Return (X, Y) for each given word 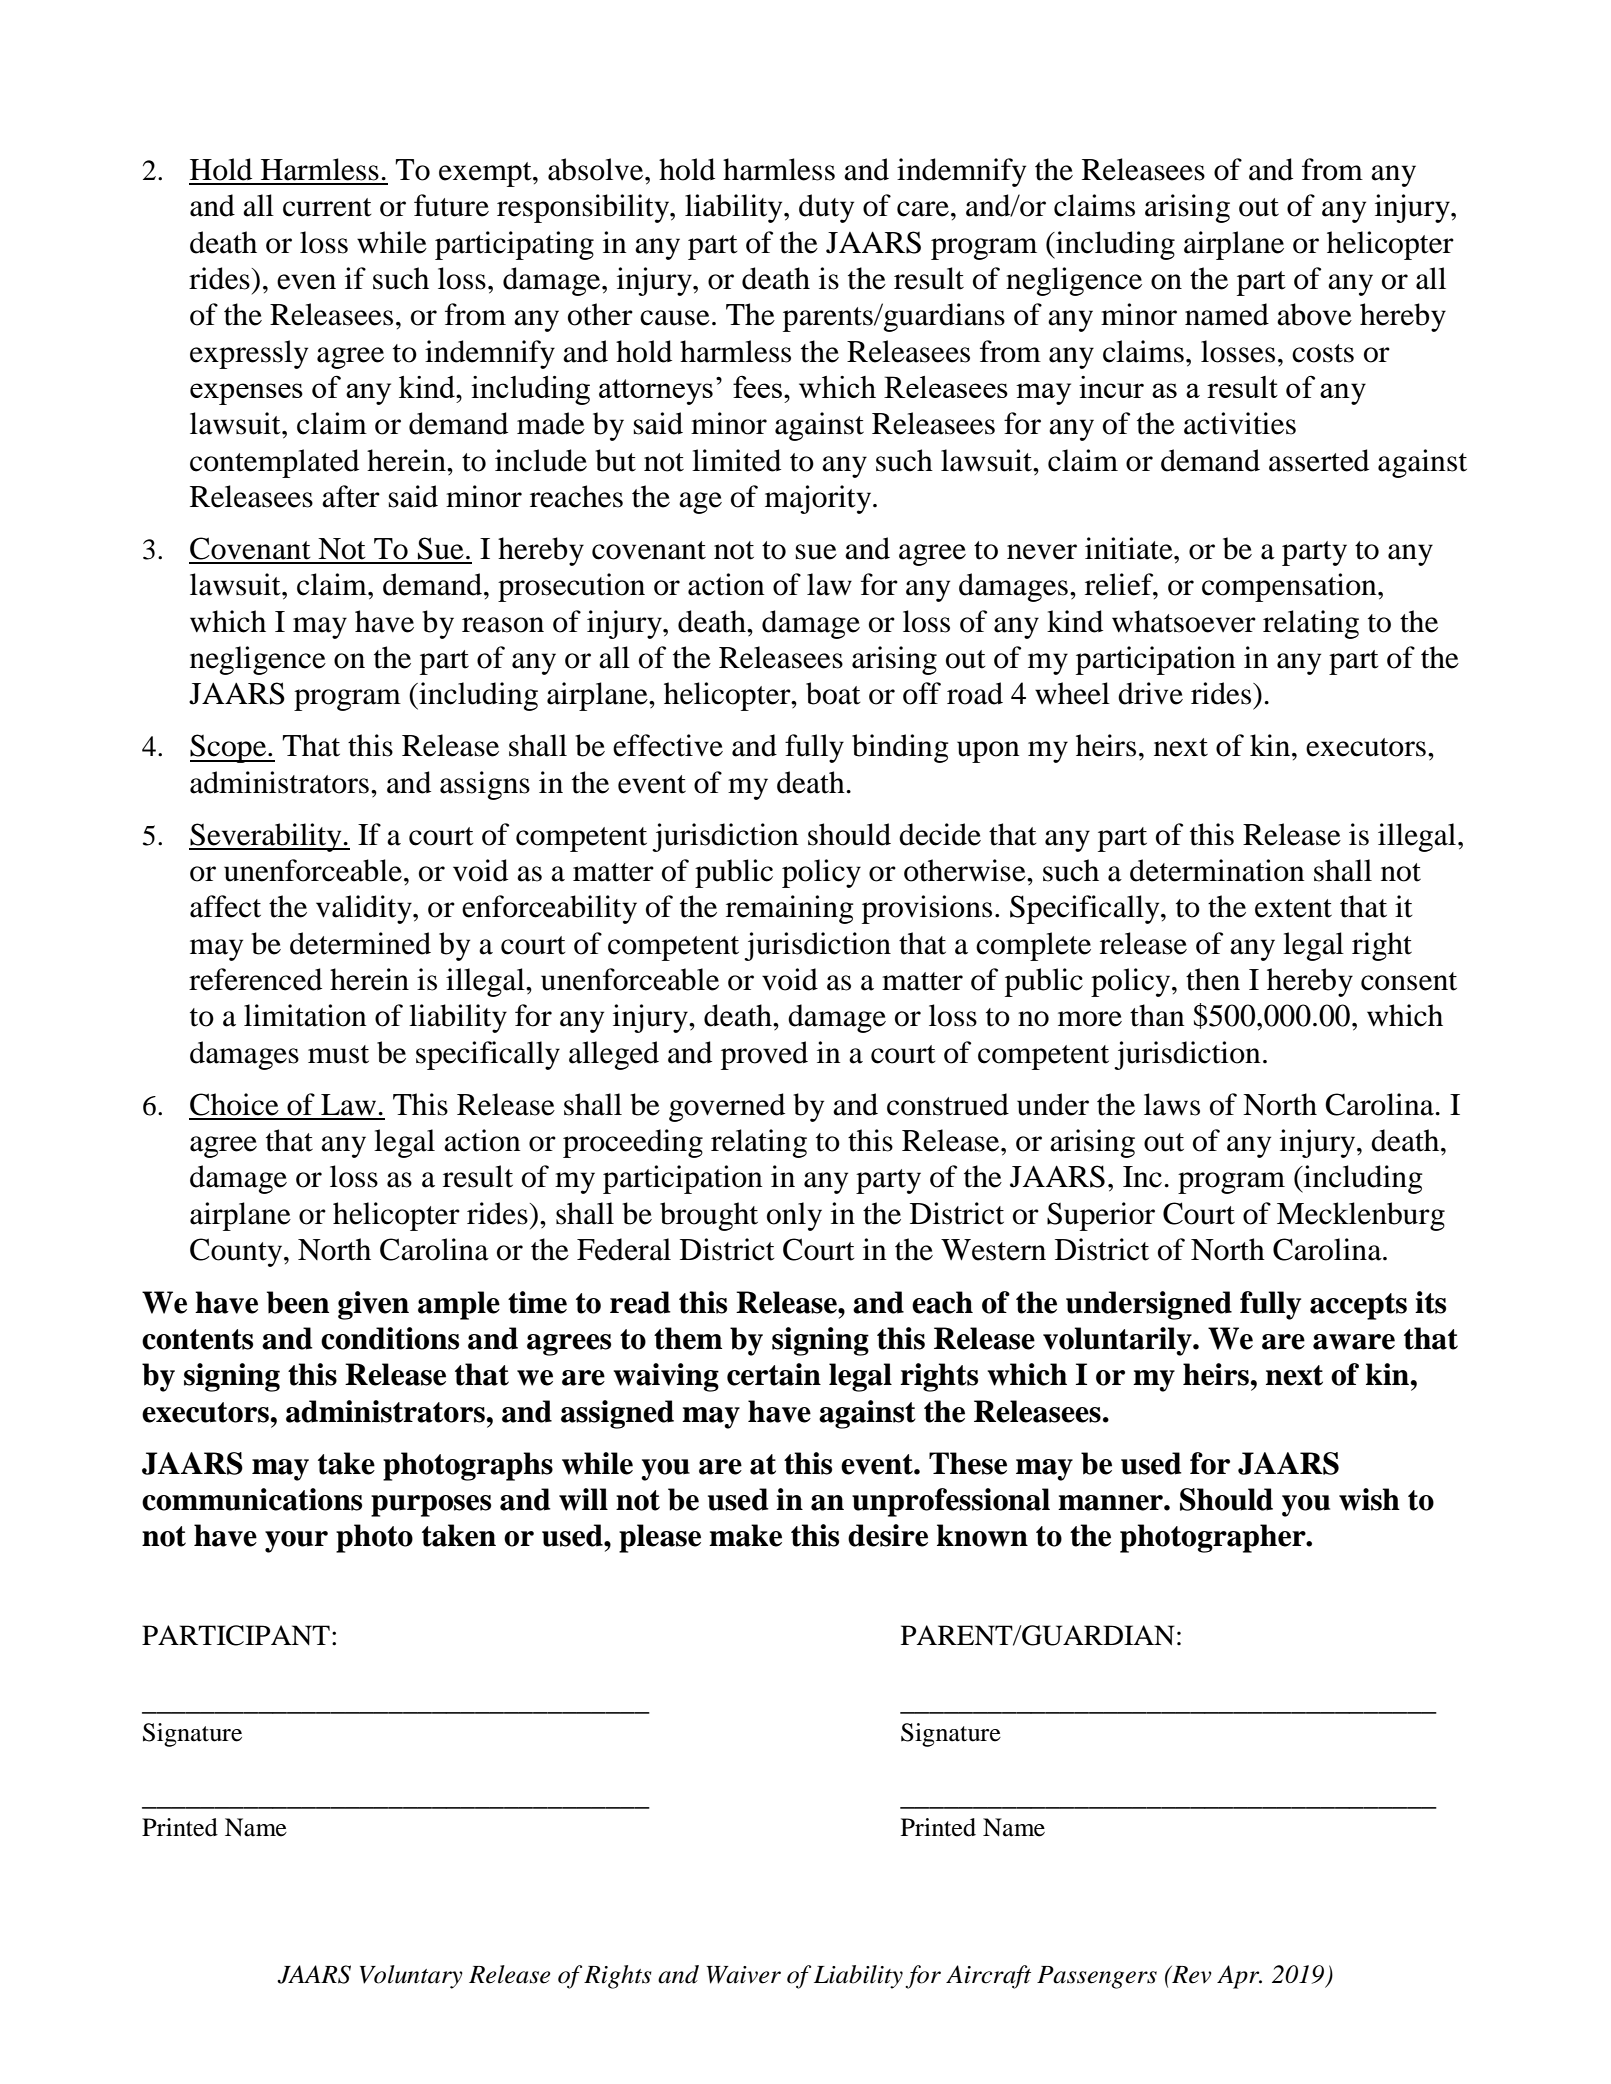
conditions (390, 1338)
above (1314, 314)
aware (1354, 1342)
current (327, 207)
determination (1217, 870)
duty (826, 208)
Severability (266, 837)
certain (774, 1374)
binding (900, 748)
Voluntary (411, 1977)
